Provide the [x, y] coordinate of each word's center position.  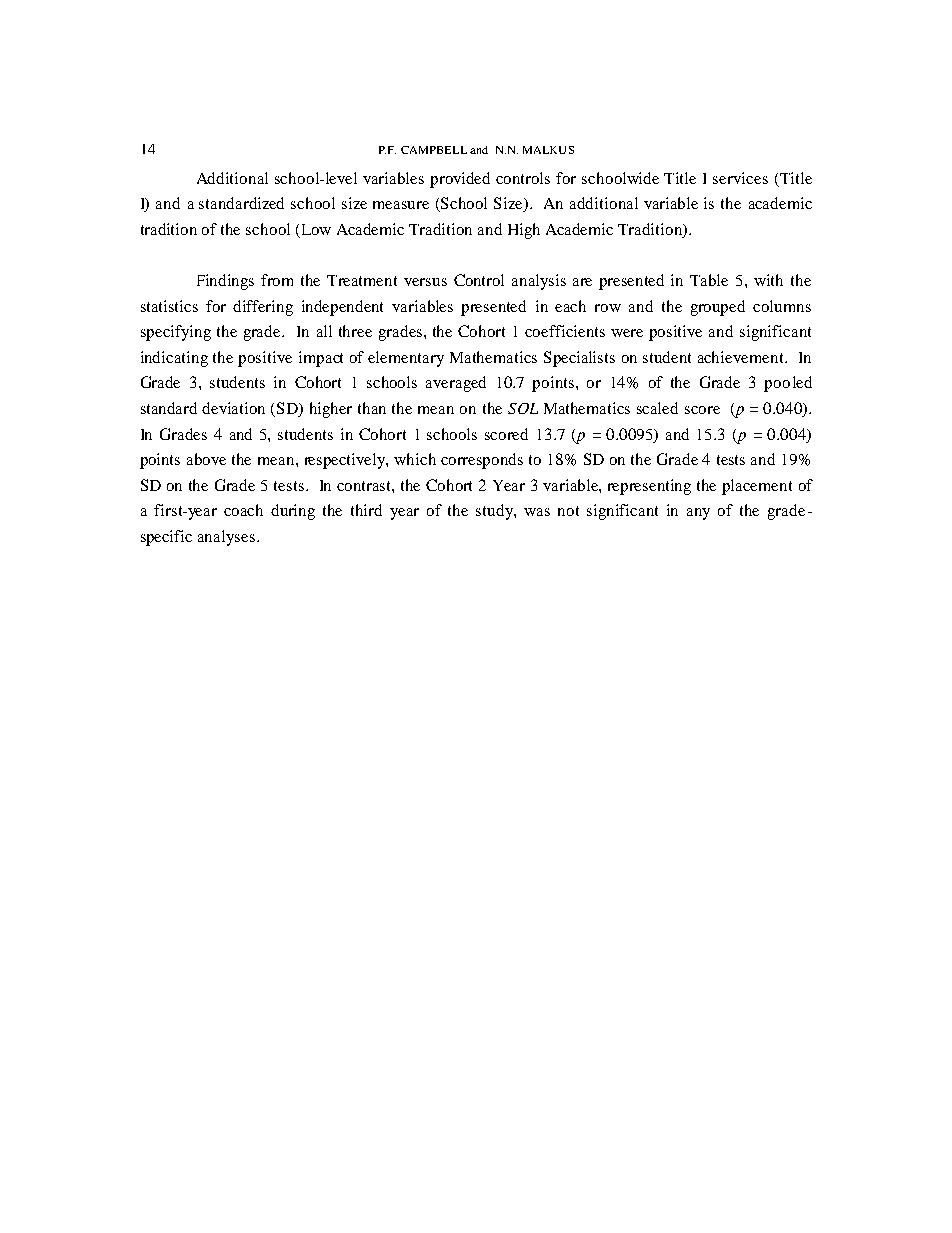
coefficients [565, 331]
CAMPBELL [434, 150]
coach [243, 510]
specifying [176, 333]
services [740, 178]
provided [460, 180]
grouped [718, 308]
